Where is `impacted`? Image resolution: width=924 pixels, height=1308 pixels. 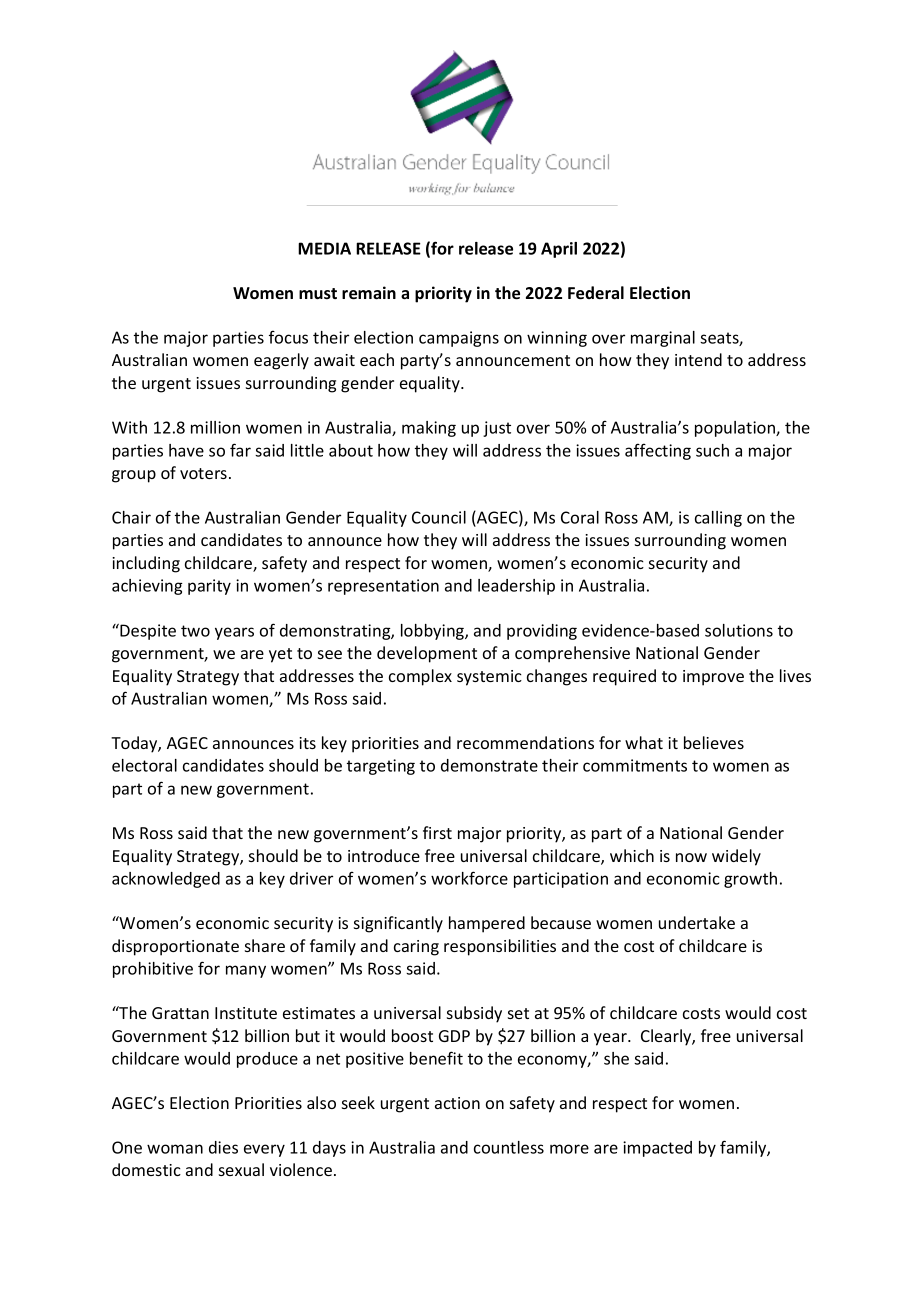
impacted is located at coordinates (657, 1149).
